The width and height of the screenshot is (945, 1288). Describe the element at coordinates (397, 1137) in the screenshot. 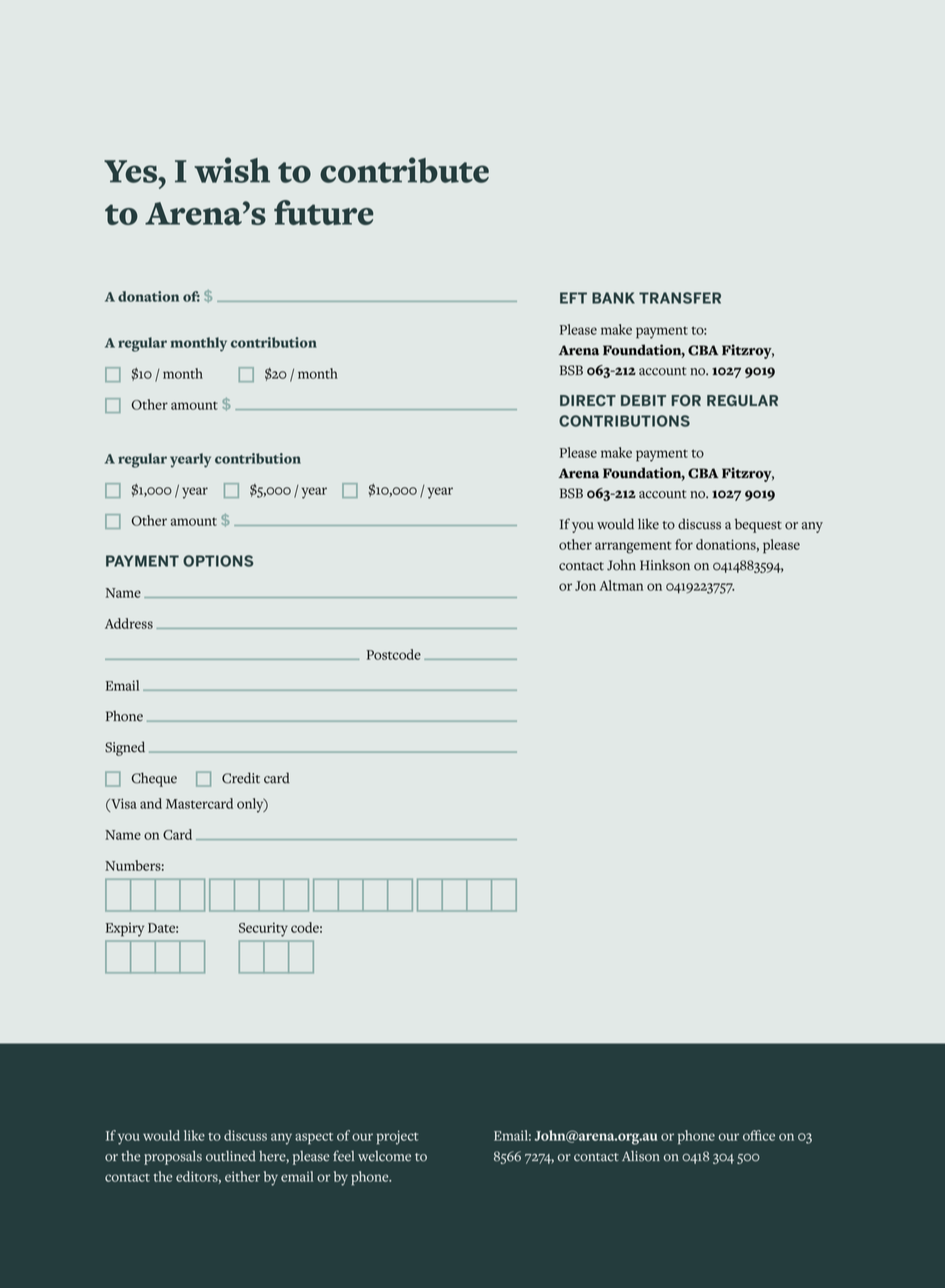

I see `project` at that location.
